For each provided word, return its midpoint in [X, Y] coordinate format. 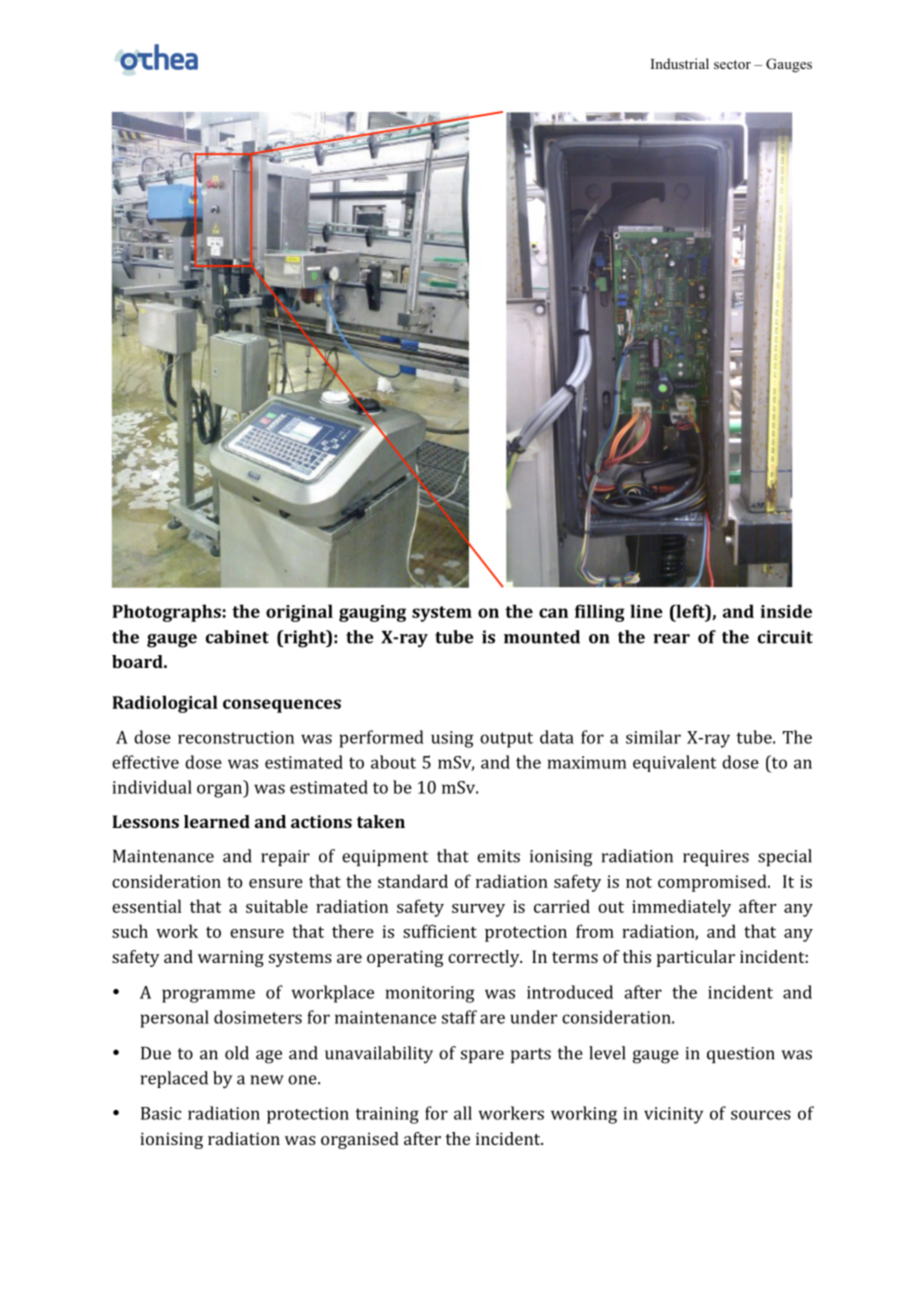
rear [671, 639]
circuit [785, 637]
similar [653, 737]
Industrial [680, 63]
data [557, 737]
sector [732, 64]
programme [208, 996]
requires [716, 858]
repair [285, 858]
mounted [542, 637]
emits [498, 856]
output [506, 740]
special [785, 857]
